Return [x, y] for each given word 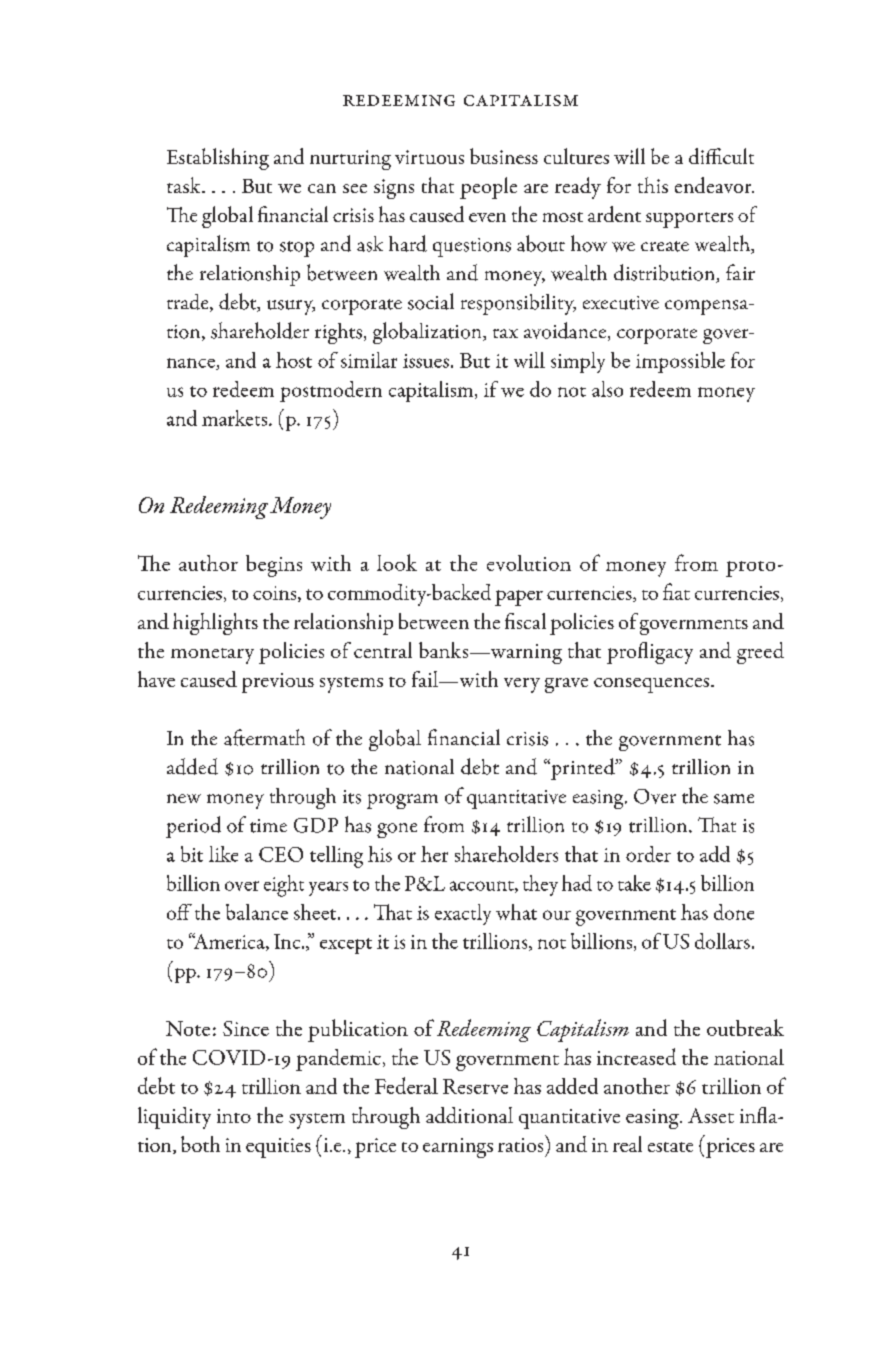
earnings [458, 1148]
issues [426, 361]
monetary [212, 656]
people [488, 188]
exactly [463, 914]
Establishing [218, 159]
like [223, 854]
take [634, 883]
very [522, 685]
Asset [711, 1115]
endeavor [714, 185]
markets [236, 418]
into [234, 1116]
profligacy [650, 653]
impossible [680, 362]
